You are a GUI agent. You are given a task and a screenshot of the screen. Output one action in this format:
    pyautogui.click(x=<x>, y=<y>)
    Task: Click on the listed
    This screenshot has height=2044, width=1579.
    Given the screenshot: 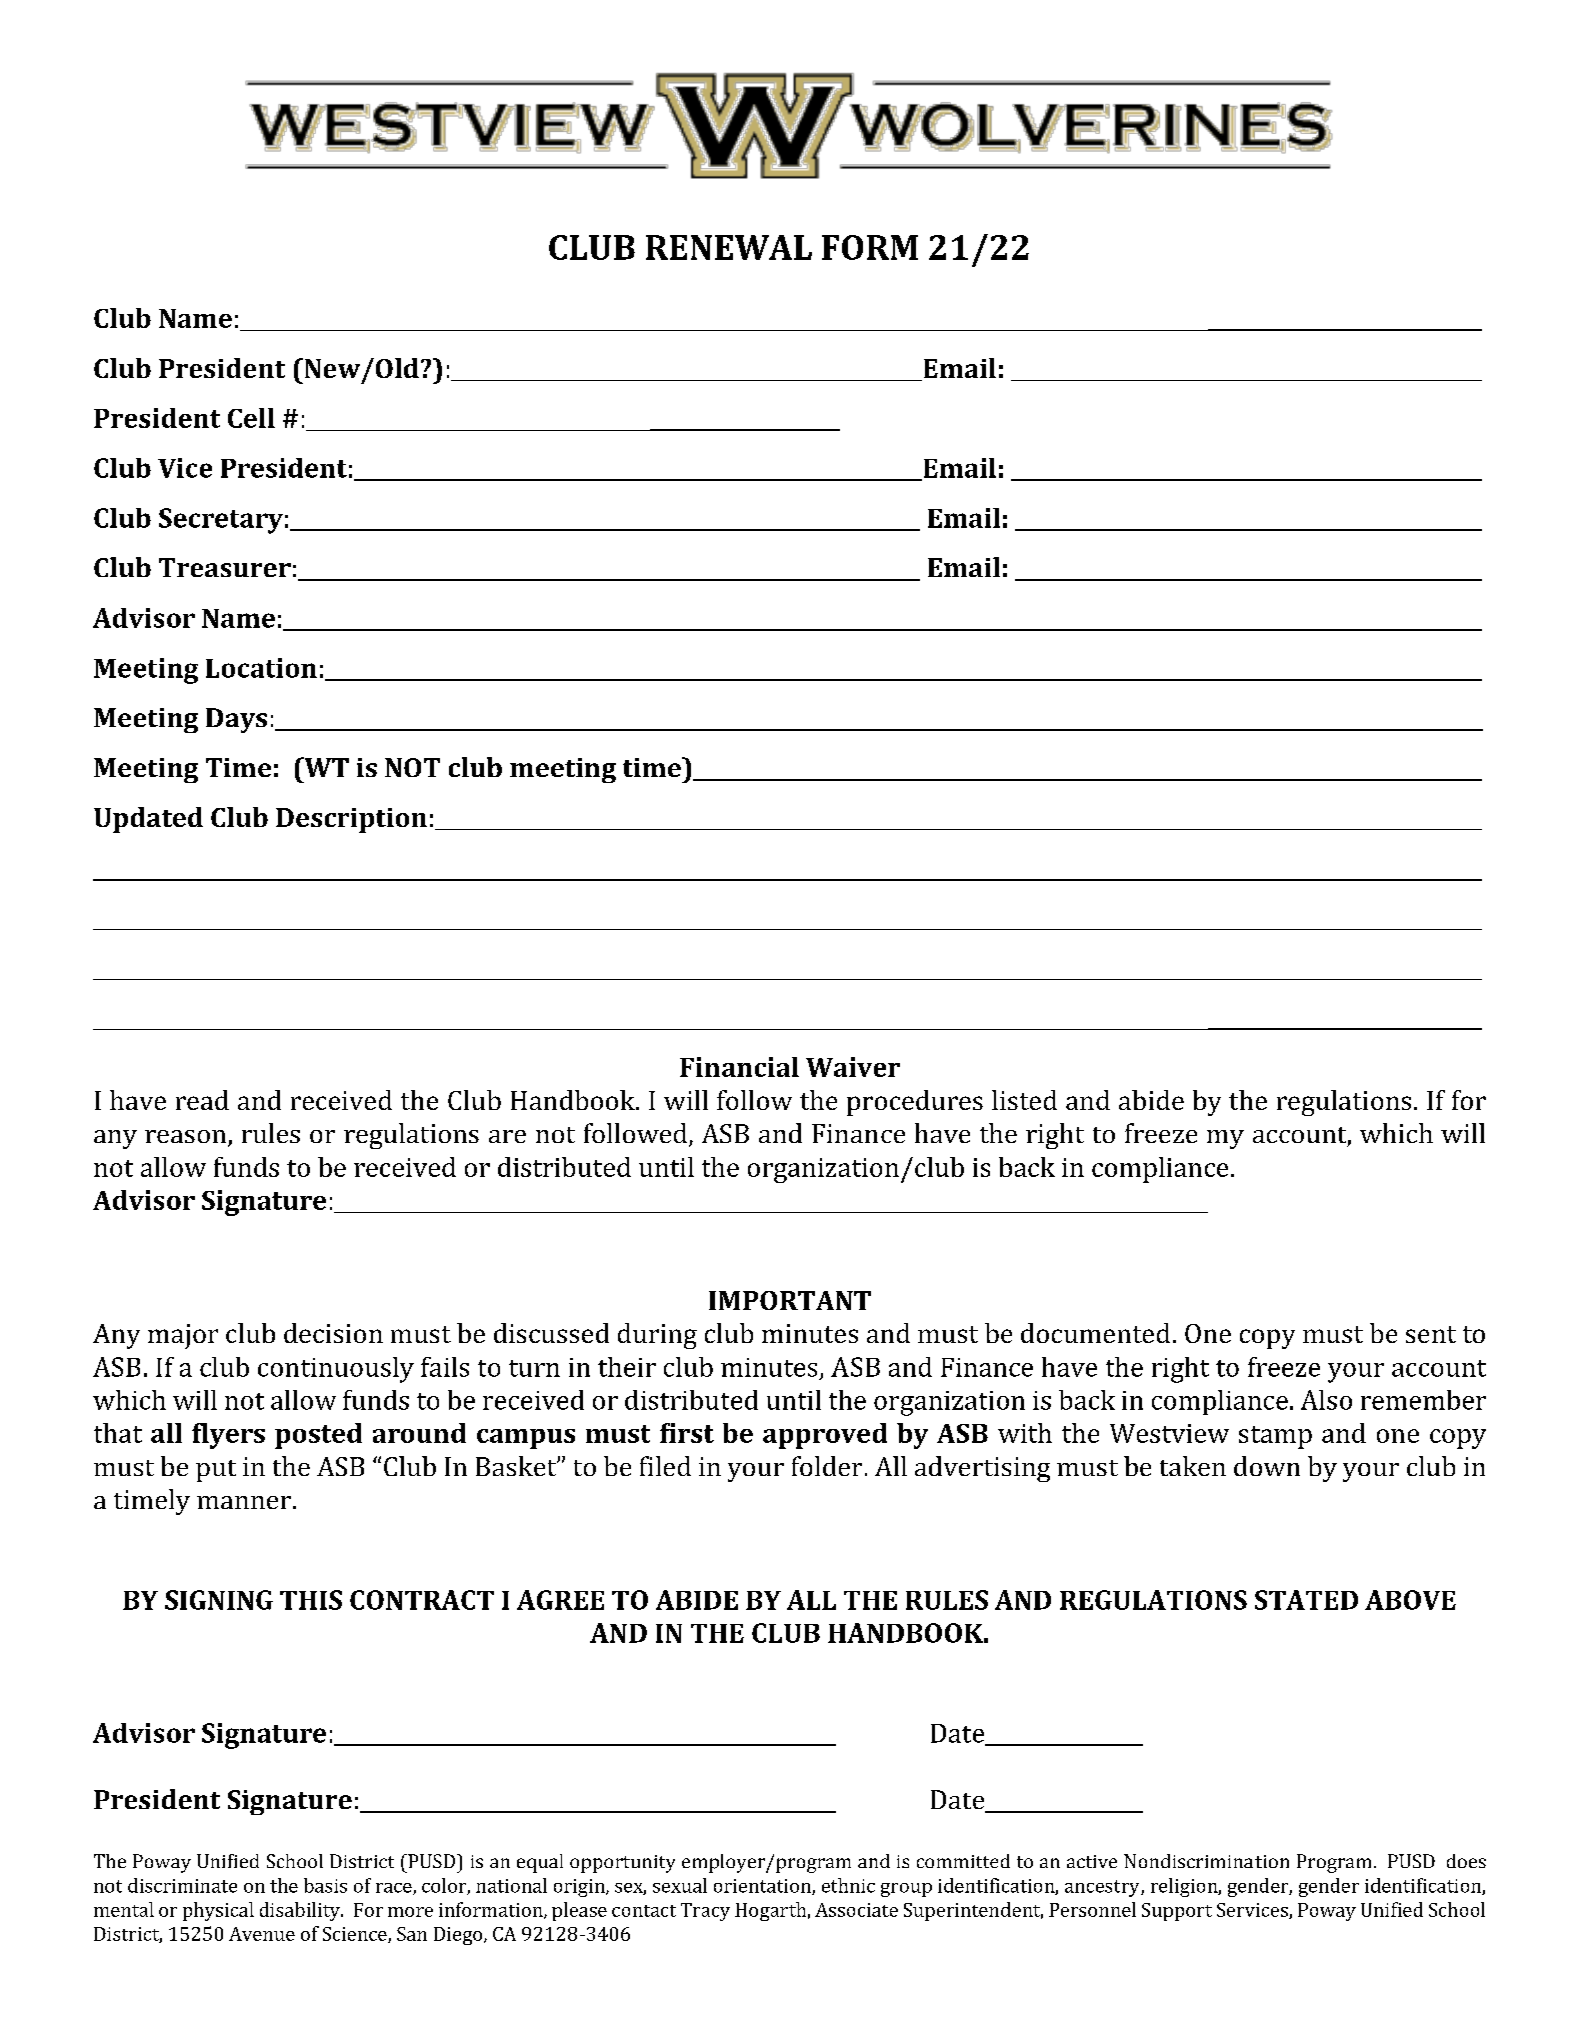 What is the action you would take?
    pyautogui.click(x=1024, y=1100)
